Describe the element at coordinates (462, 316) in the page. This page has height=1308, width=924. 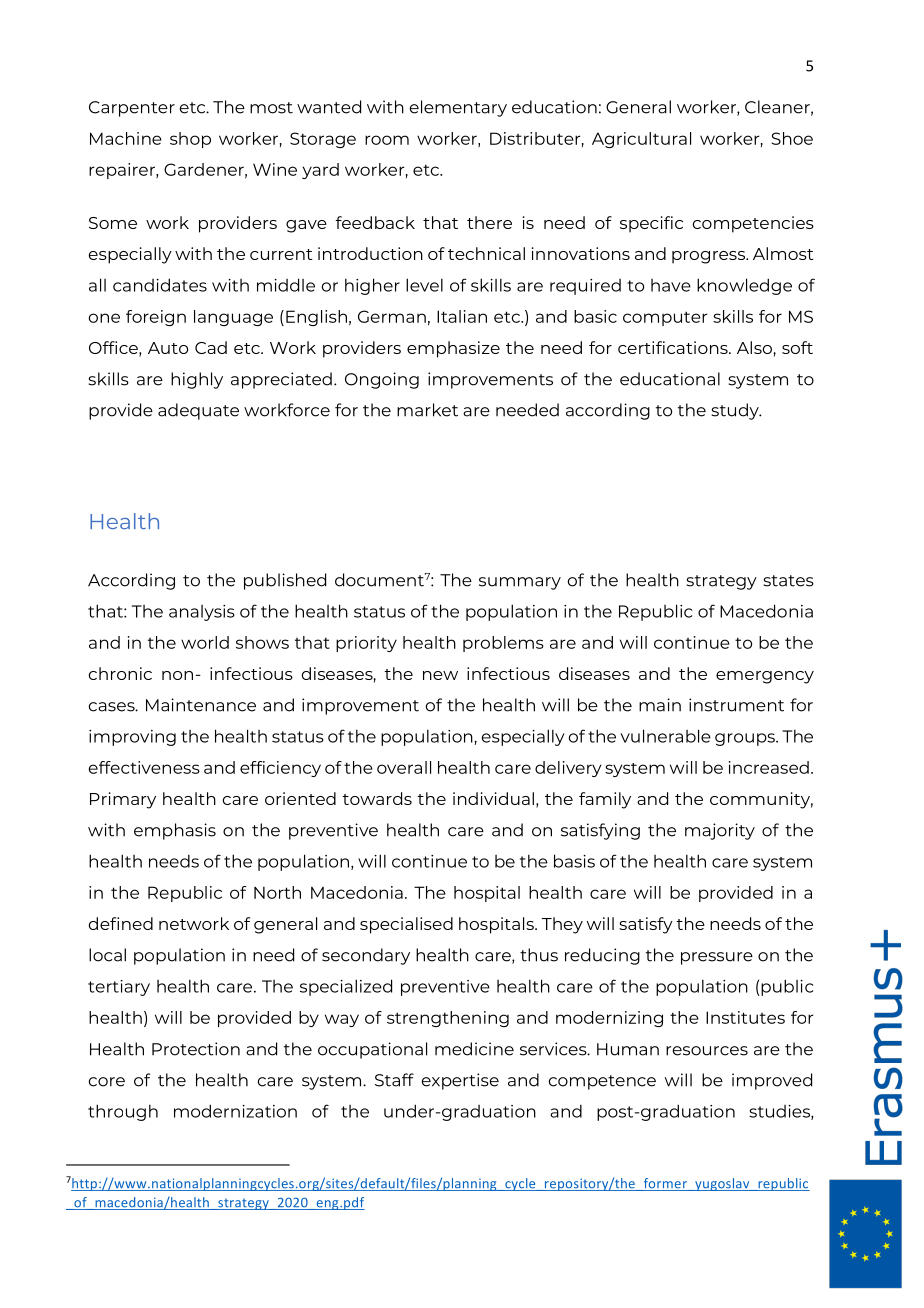
I see `Italian` at that location.
